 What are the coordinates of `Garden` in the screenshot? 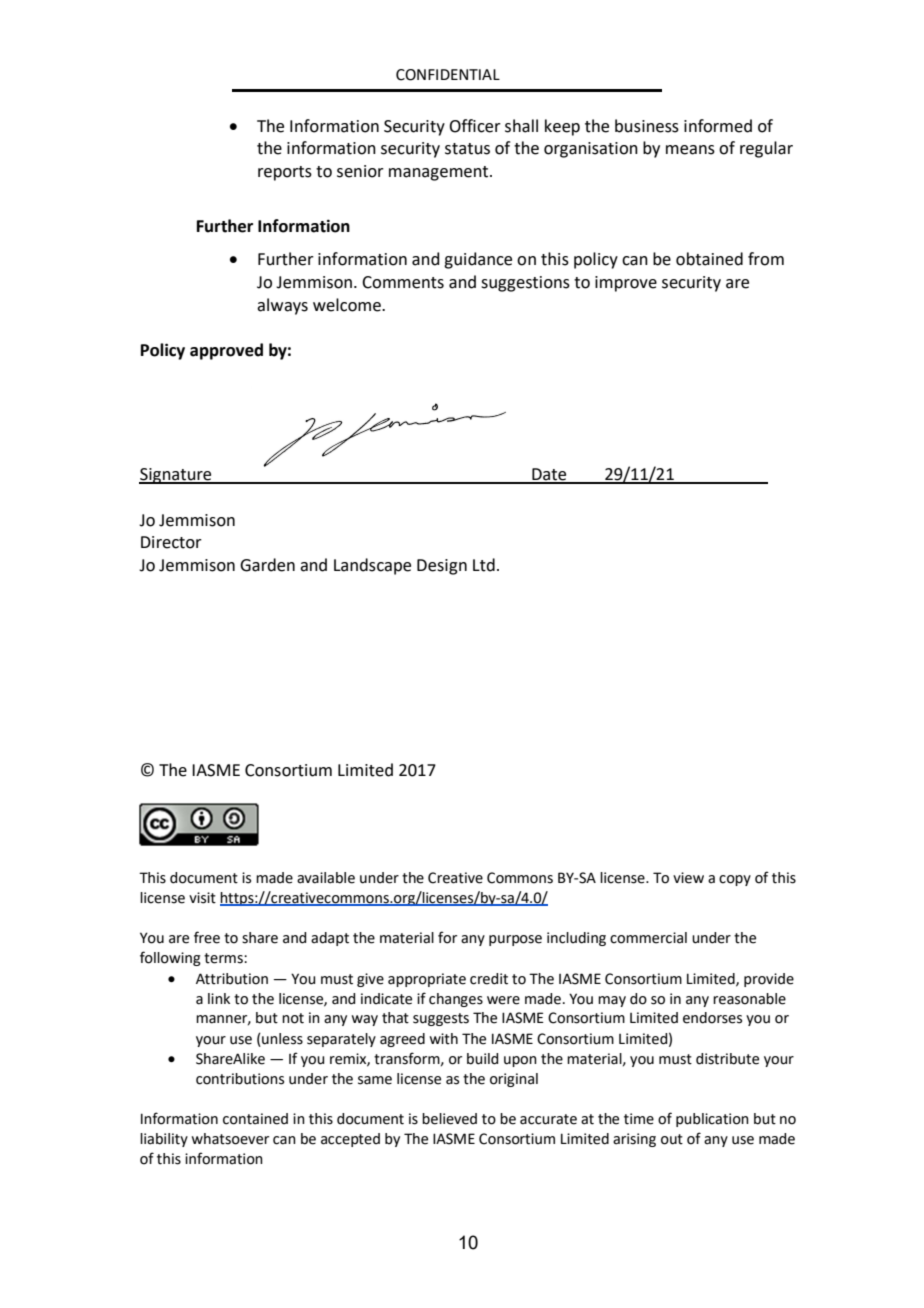 It's located at (267, 565).
